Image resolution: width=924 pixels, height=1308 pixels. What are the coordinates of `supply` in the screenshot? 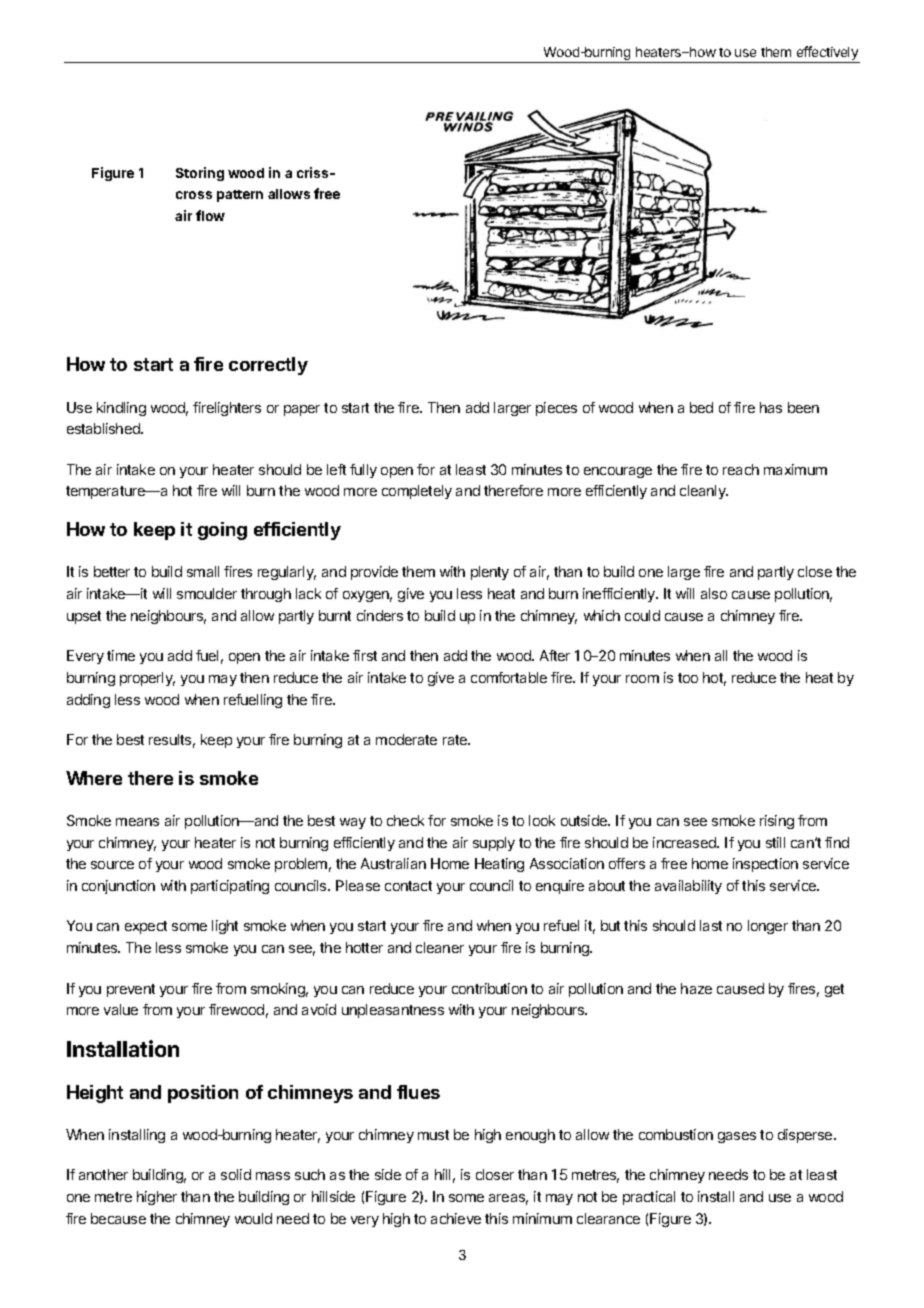 It's located at (494, 844).
